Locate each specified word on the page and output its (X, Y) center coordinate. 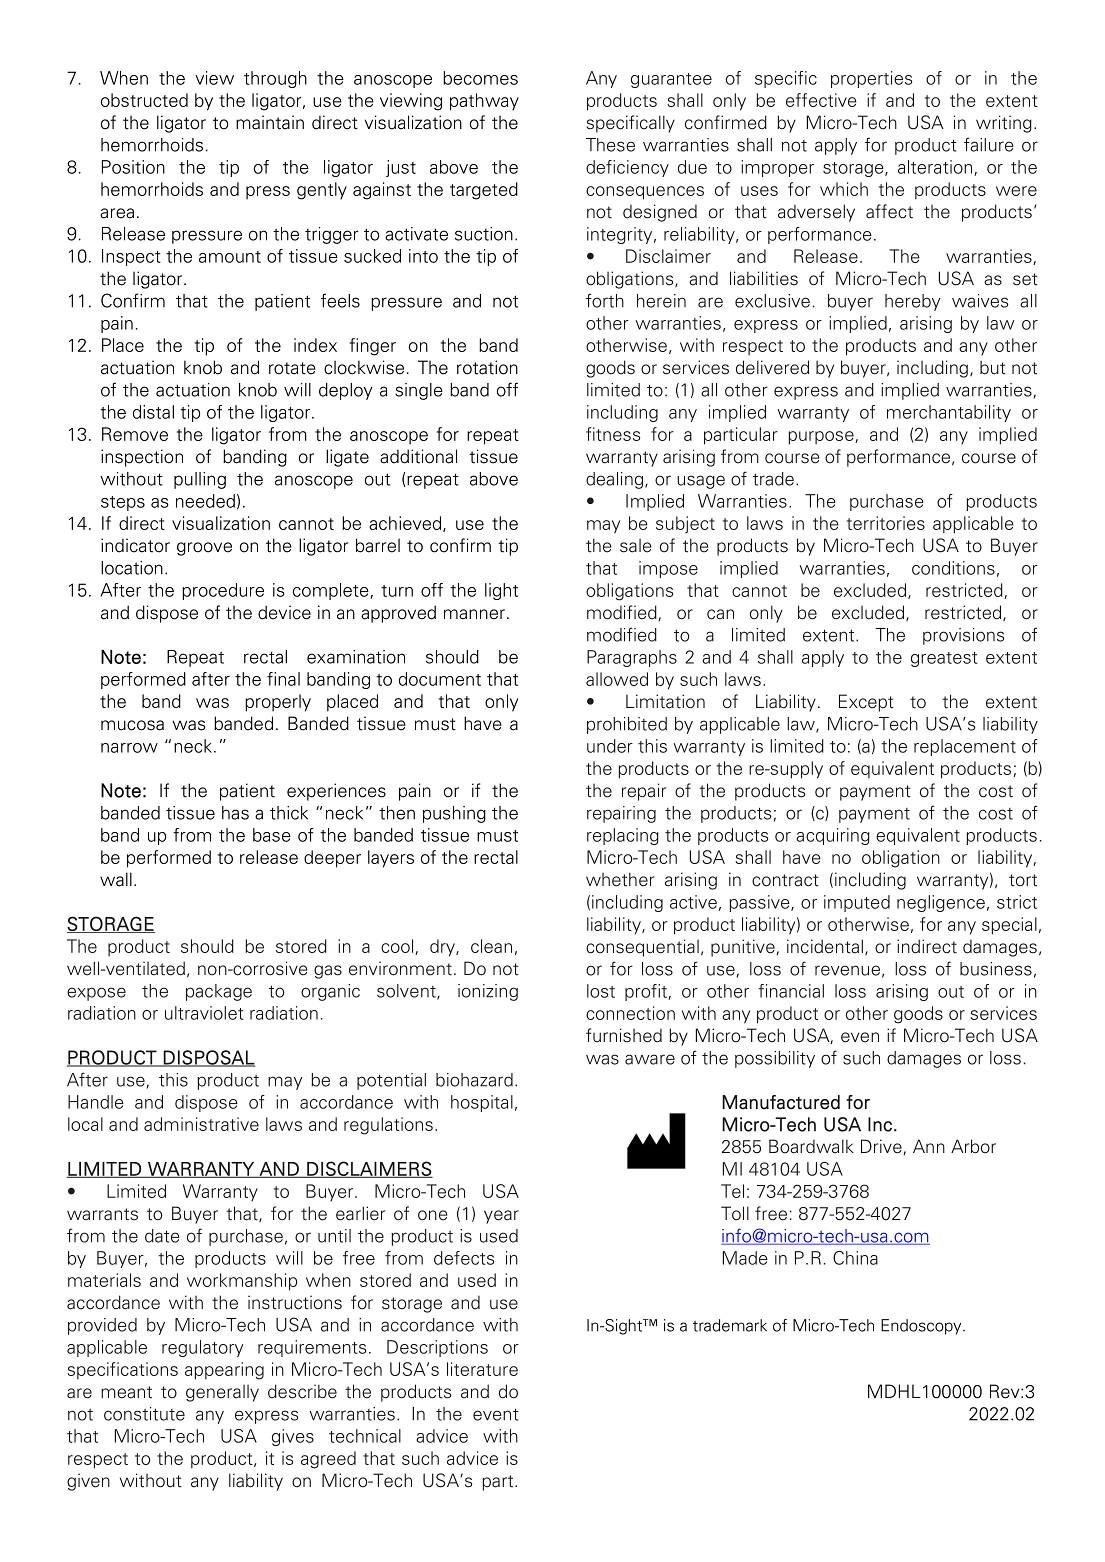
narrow (129, 748)
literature (482, 1369)
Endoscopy (922, 1327)
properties (871, 79)
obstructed (144, 100)
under (610, 746)
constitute (144, 1414)
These (610, 145)
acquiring (833, 836)
